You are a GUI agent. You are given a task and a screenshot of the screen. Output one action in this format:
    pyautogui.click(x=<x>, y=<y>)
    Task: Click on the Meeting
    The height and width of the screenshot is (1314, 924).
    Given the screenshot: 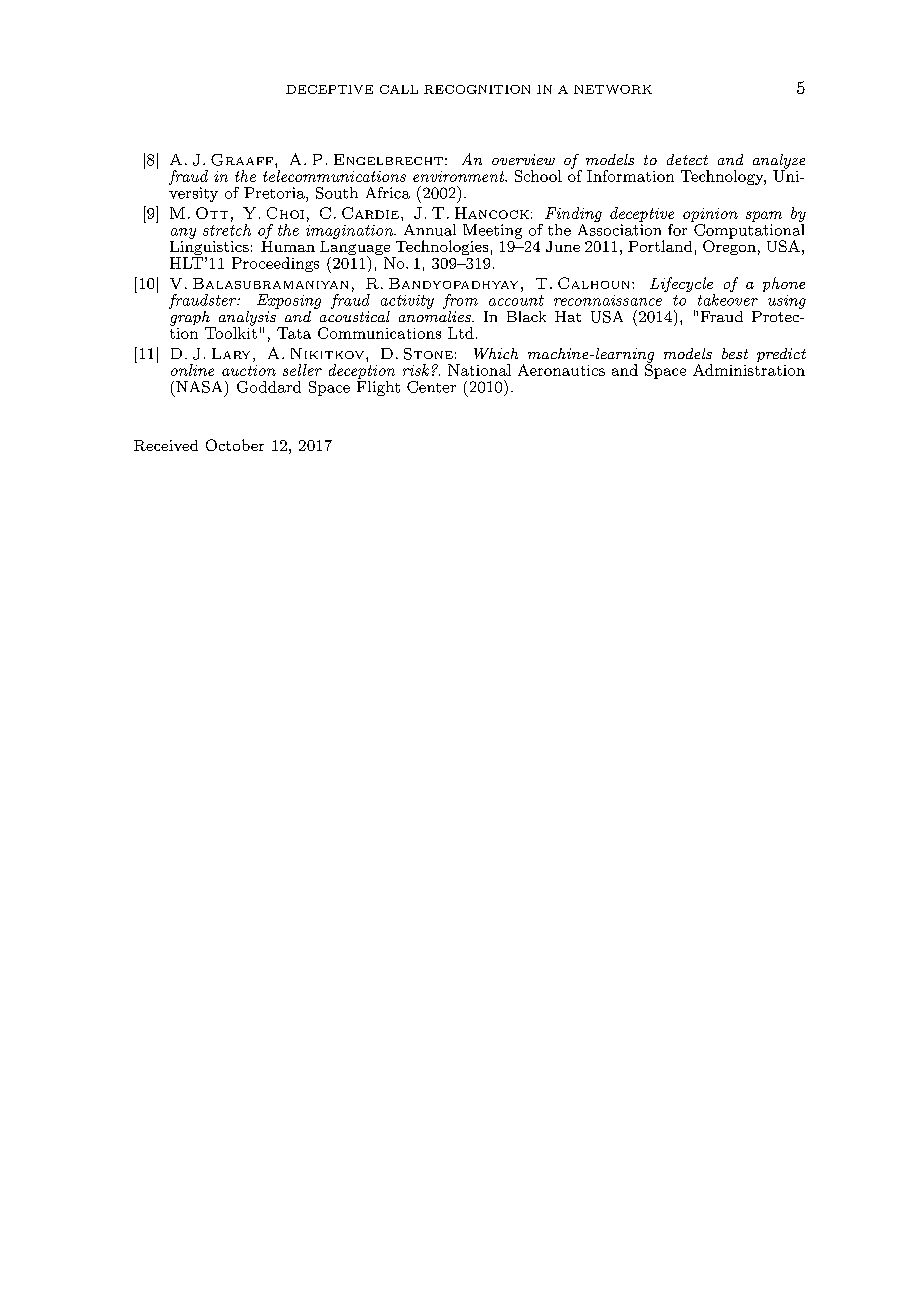 What is the action you would take?
    pyautogui.click(x=492, y=231)
